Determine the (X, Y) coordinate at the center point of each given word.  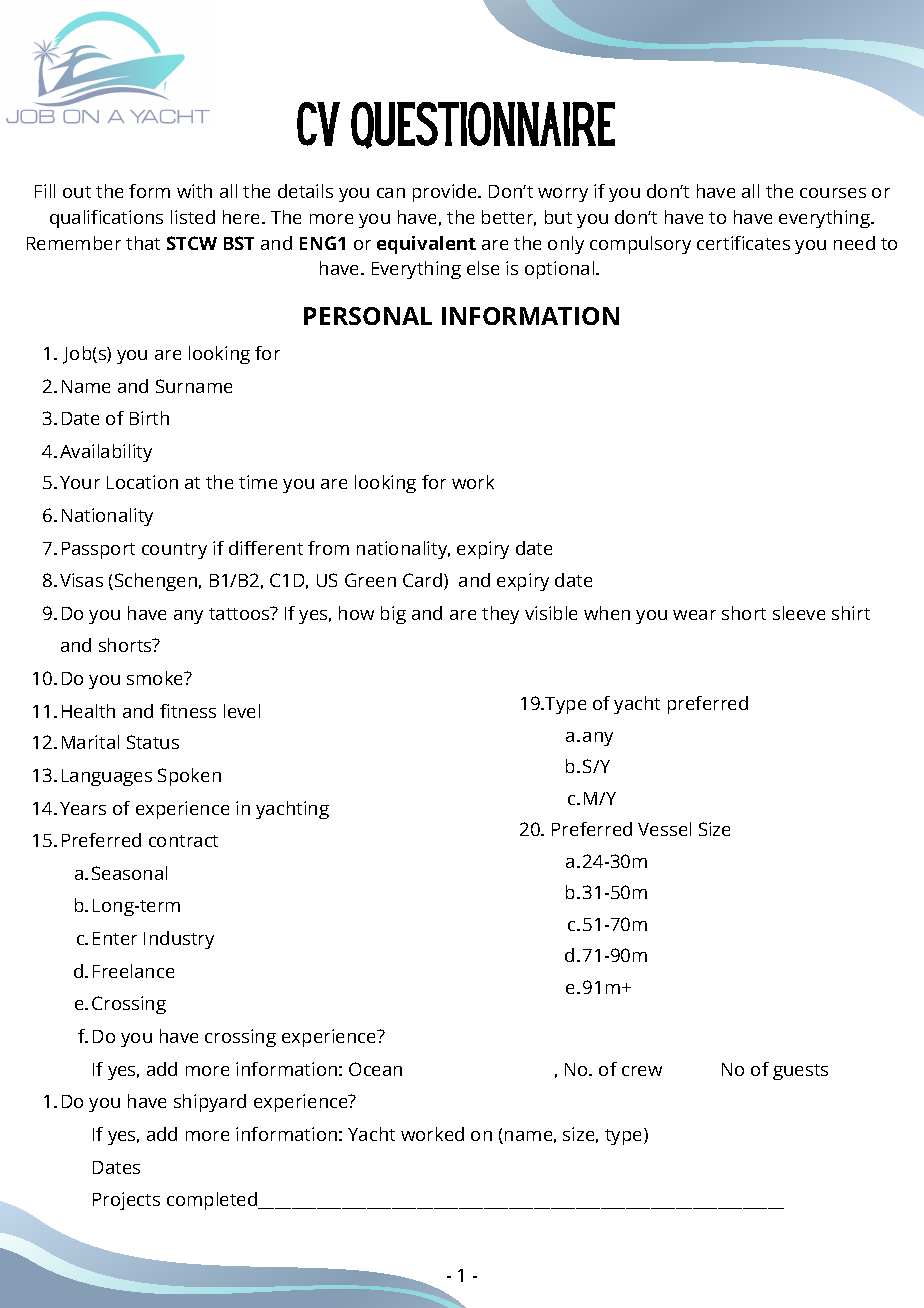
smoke (156, 678)
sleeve (799, 613)
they (500, 615)
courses (833, 193)
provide (446, 193)
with (194, 191)
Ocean (375, 1069)
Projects (126, 1201)
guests (800, 1072)
